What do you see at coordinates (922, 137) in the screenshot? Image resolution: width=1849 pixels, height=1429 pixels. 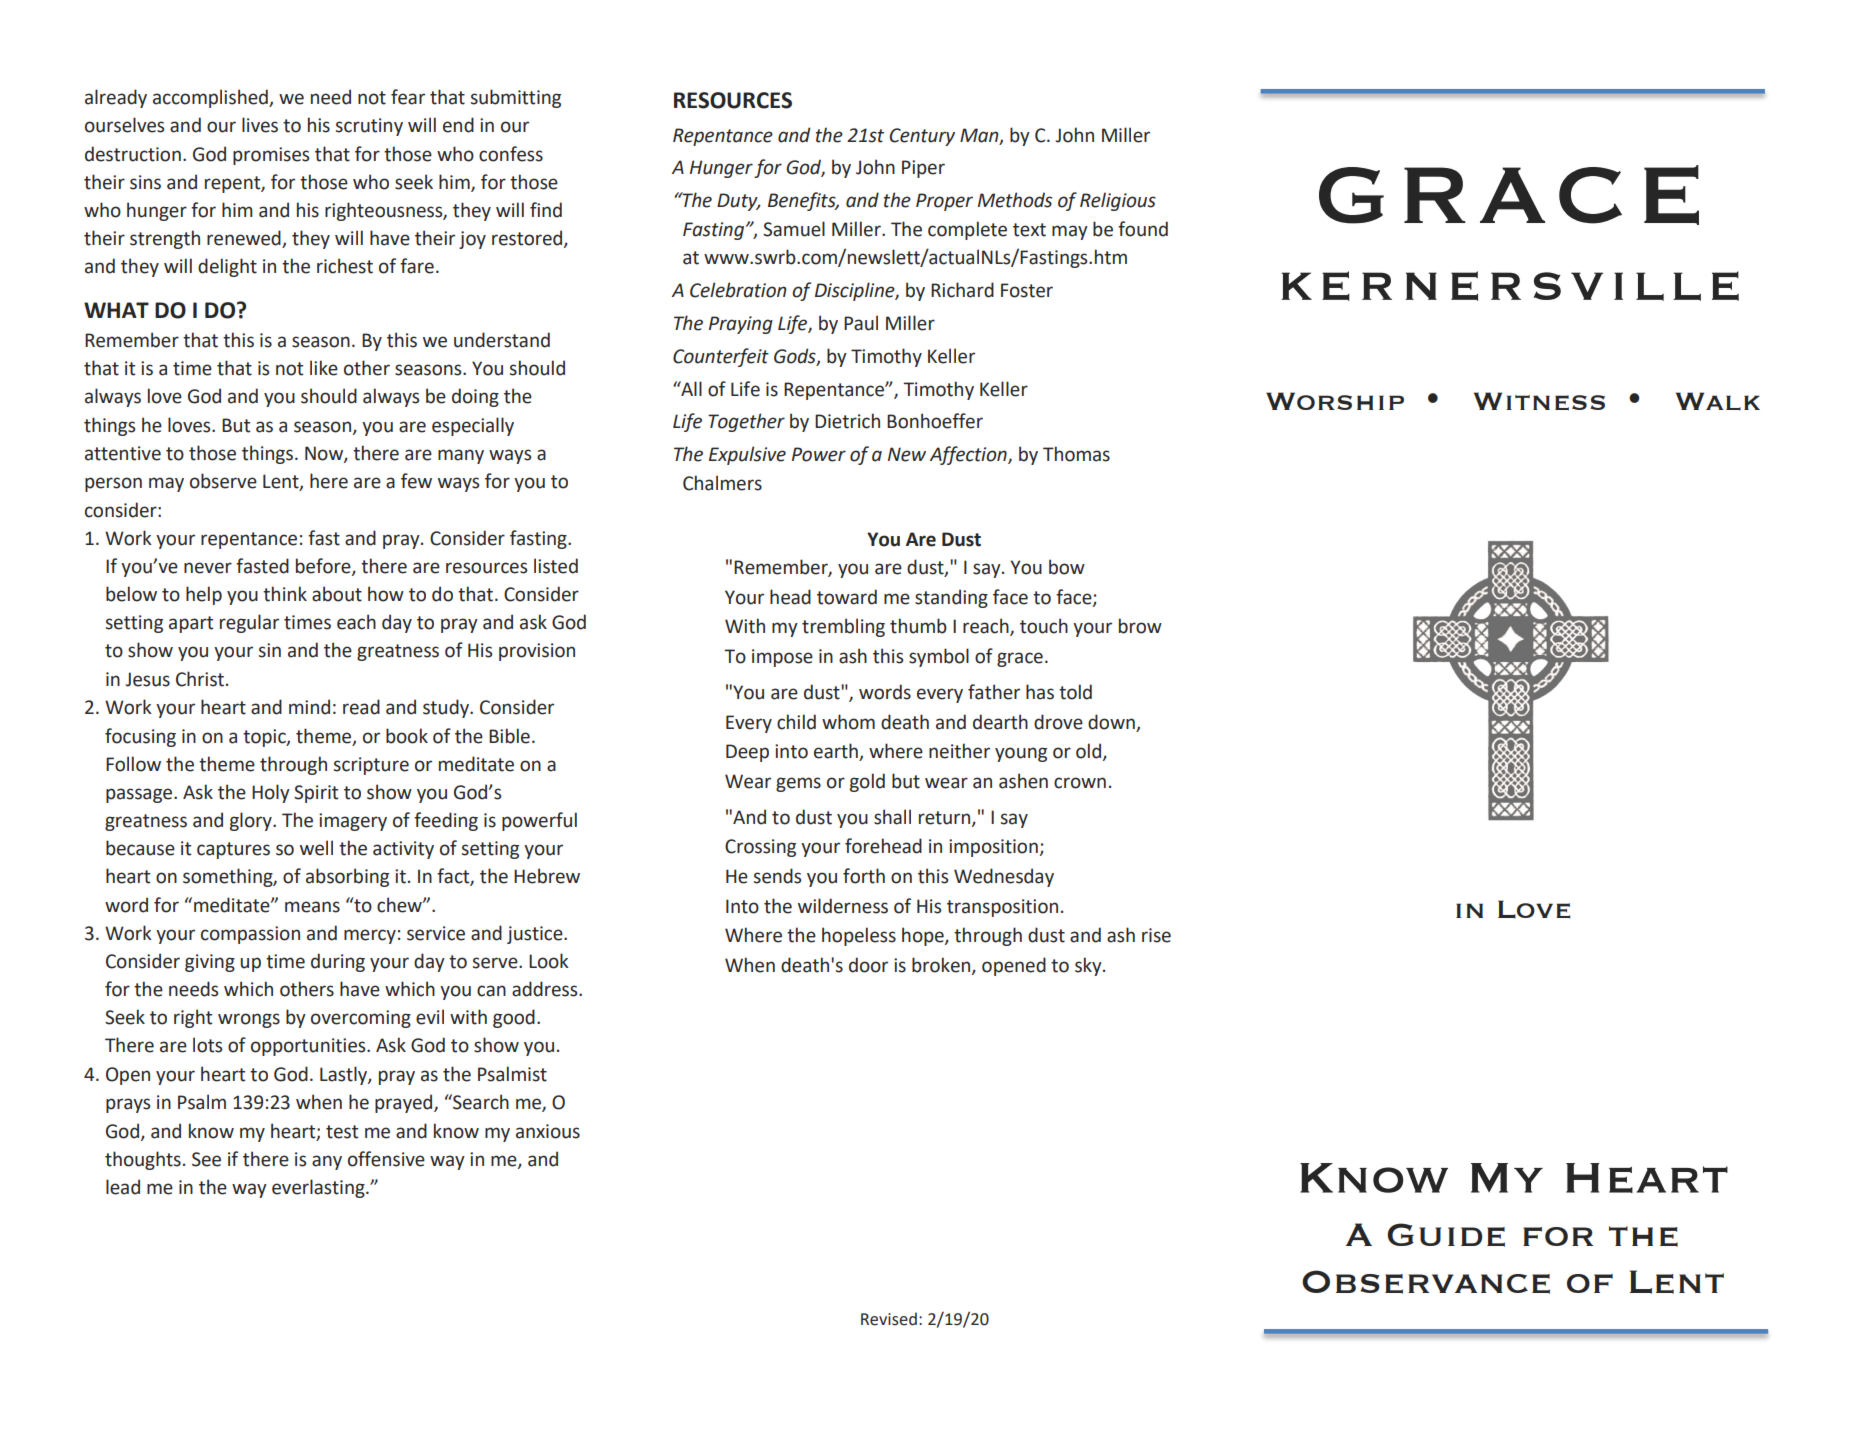 I see `Century` at bounding box center [922, 137].
